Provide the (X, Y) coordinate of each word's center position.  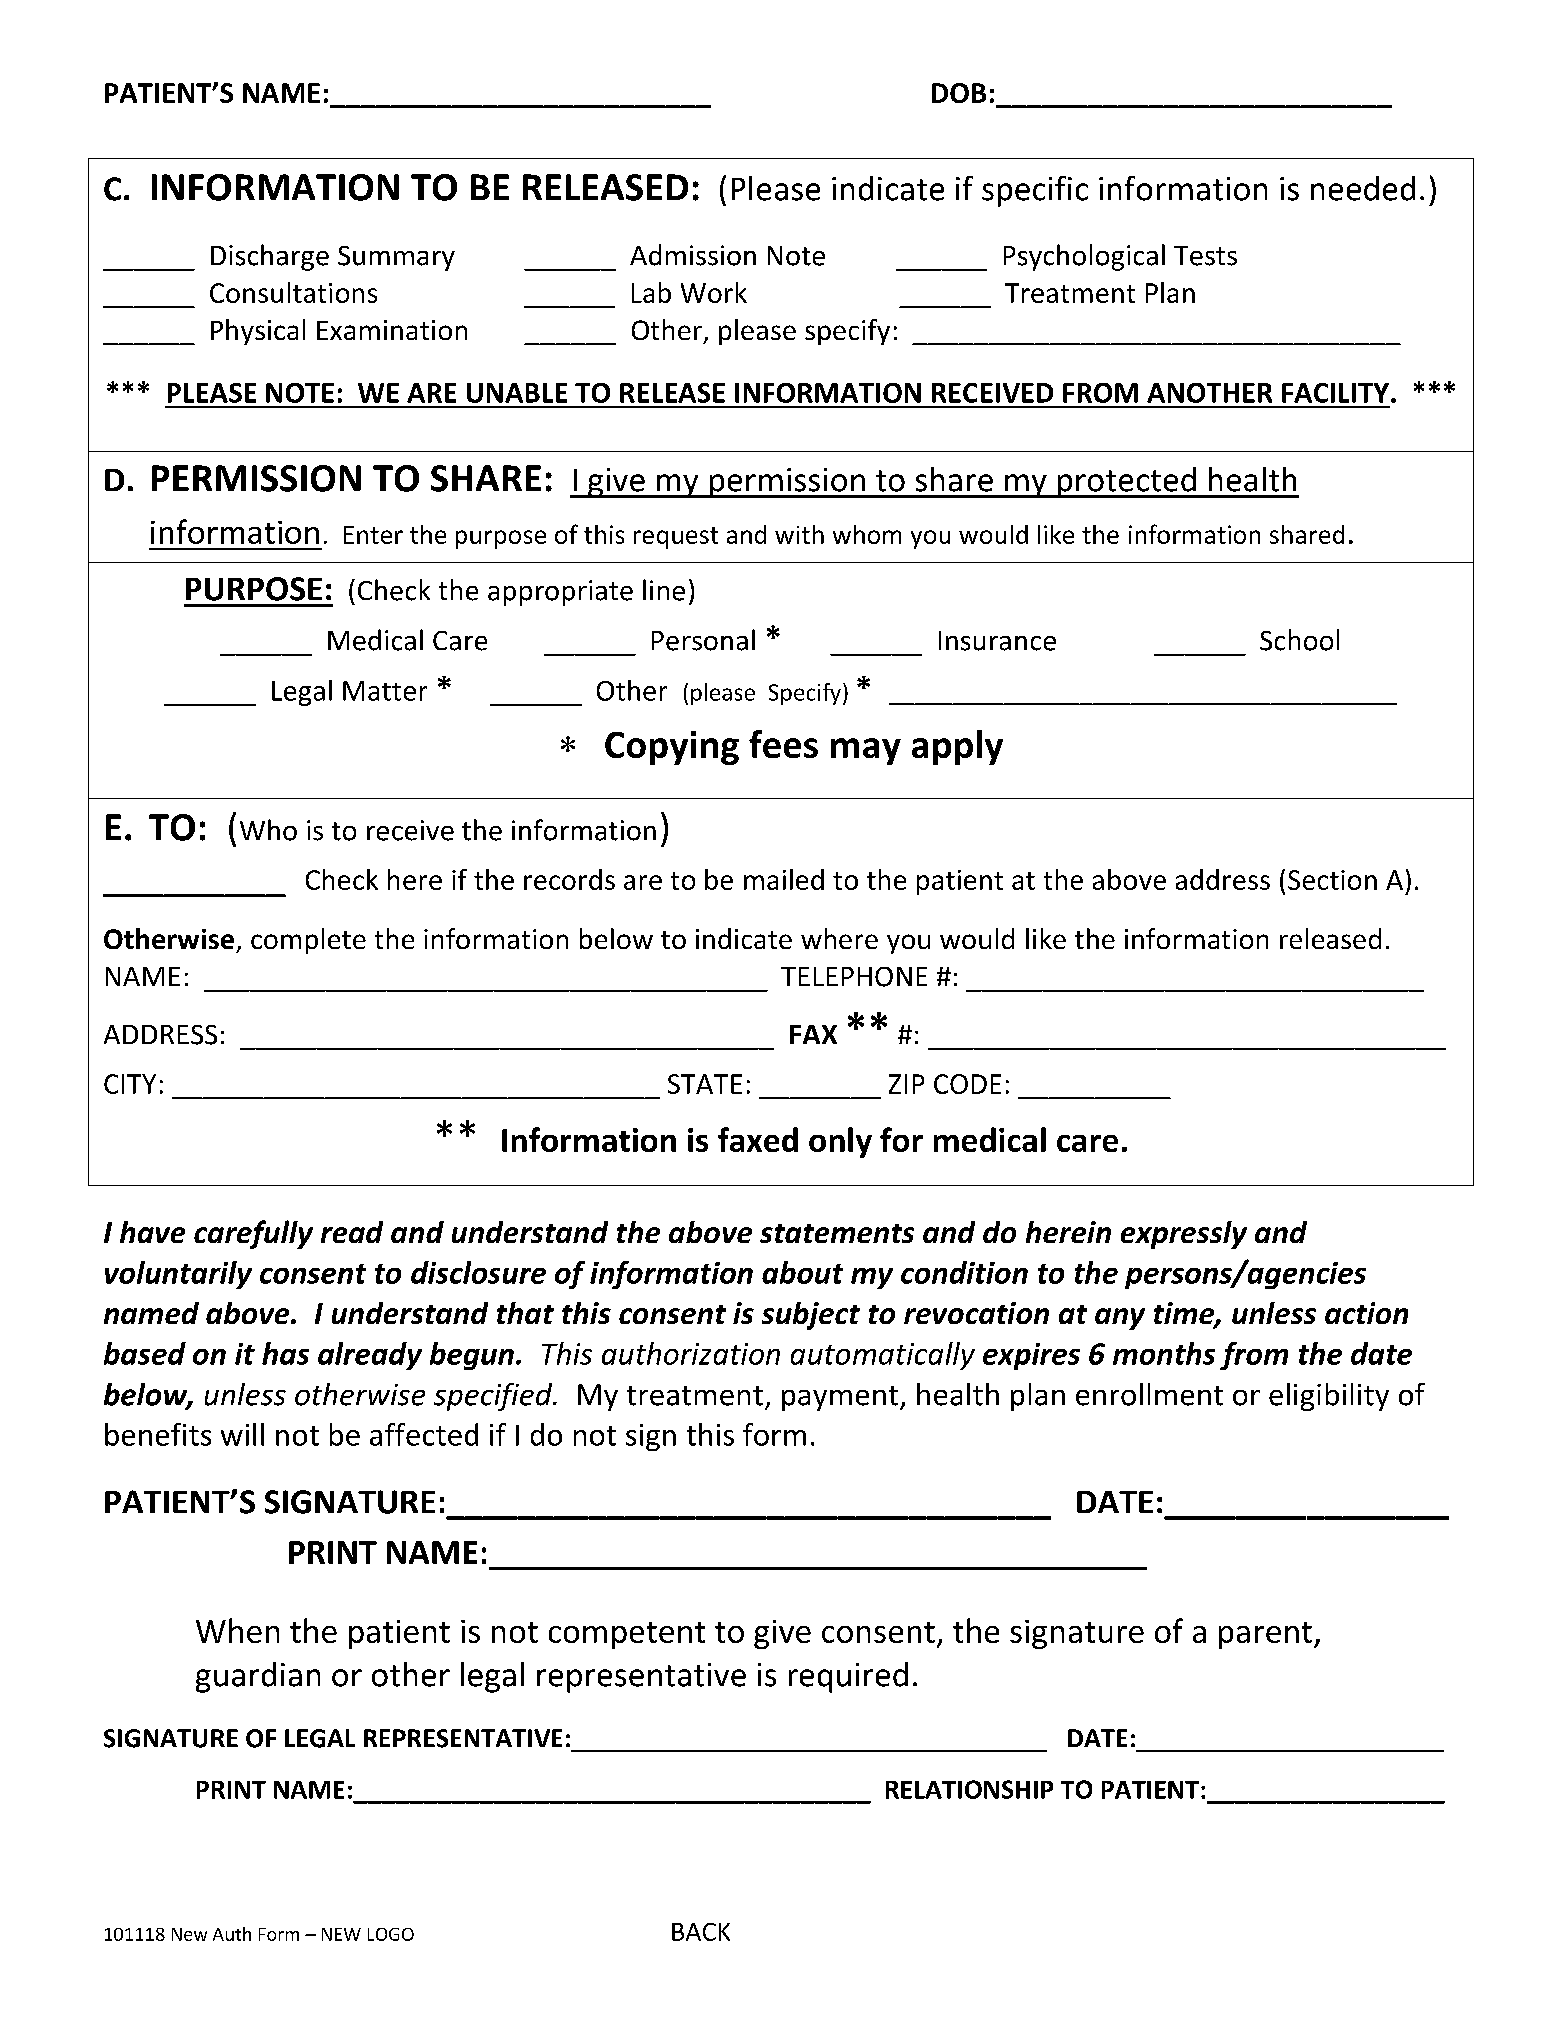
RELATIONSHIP (969, 1789)
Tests (1205, 256)
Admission (693, 255)
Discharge (270, 257)
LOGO (391, 1934)
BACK (701, 1932)
